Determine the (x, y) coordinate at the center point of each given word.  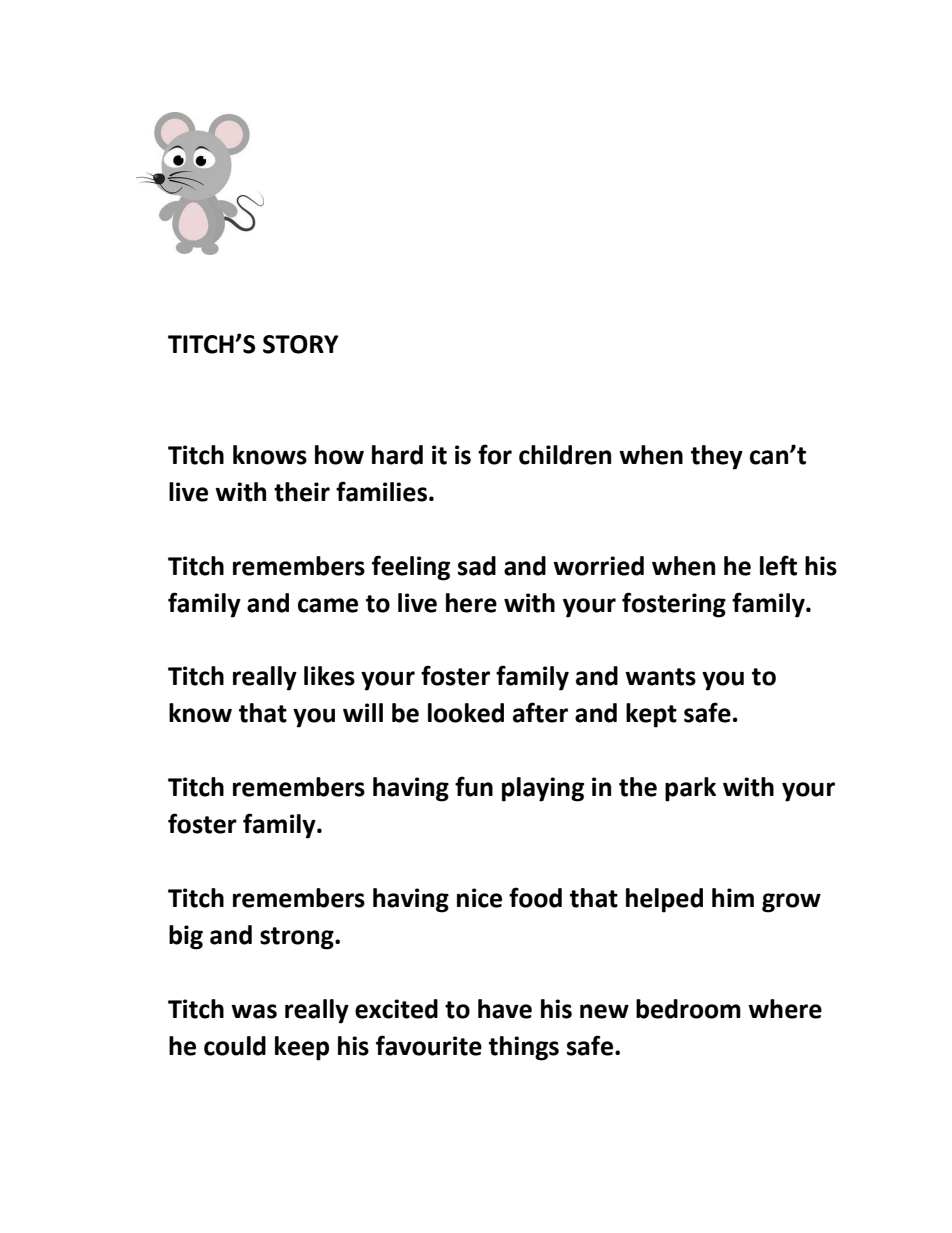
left (778, 565)
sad (477, 566)
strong (298, 938)
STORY (301, 344)
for (495, 454)
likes (329, 676)
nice (479, 898)
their (302, 492)
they (717, 457)
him (733, 897)
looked (466, 713)
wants (660, 677)
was (254, 1011)
